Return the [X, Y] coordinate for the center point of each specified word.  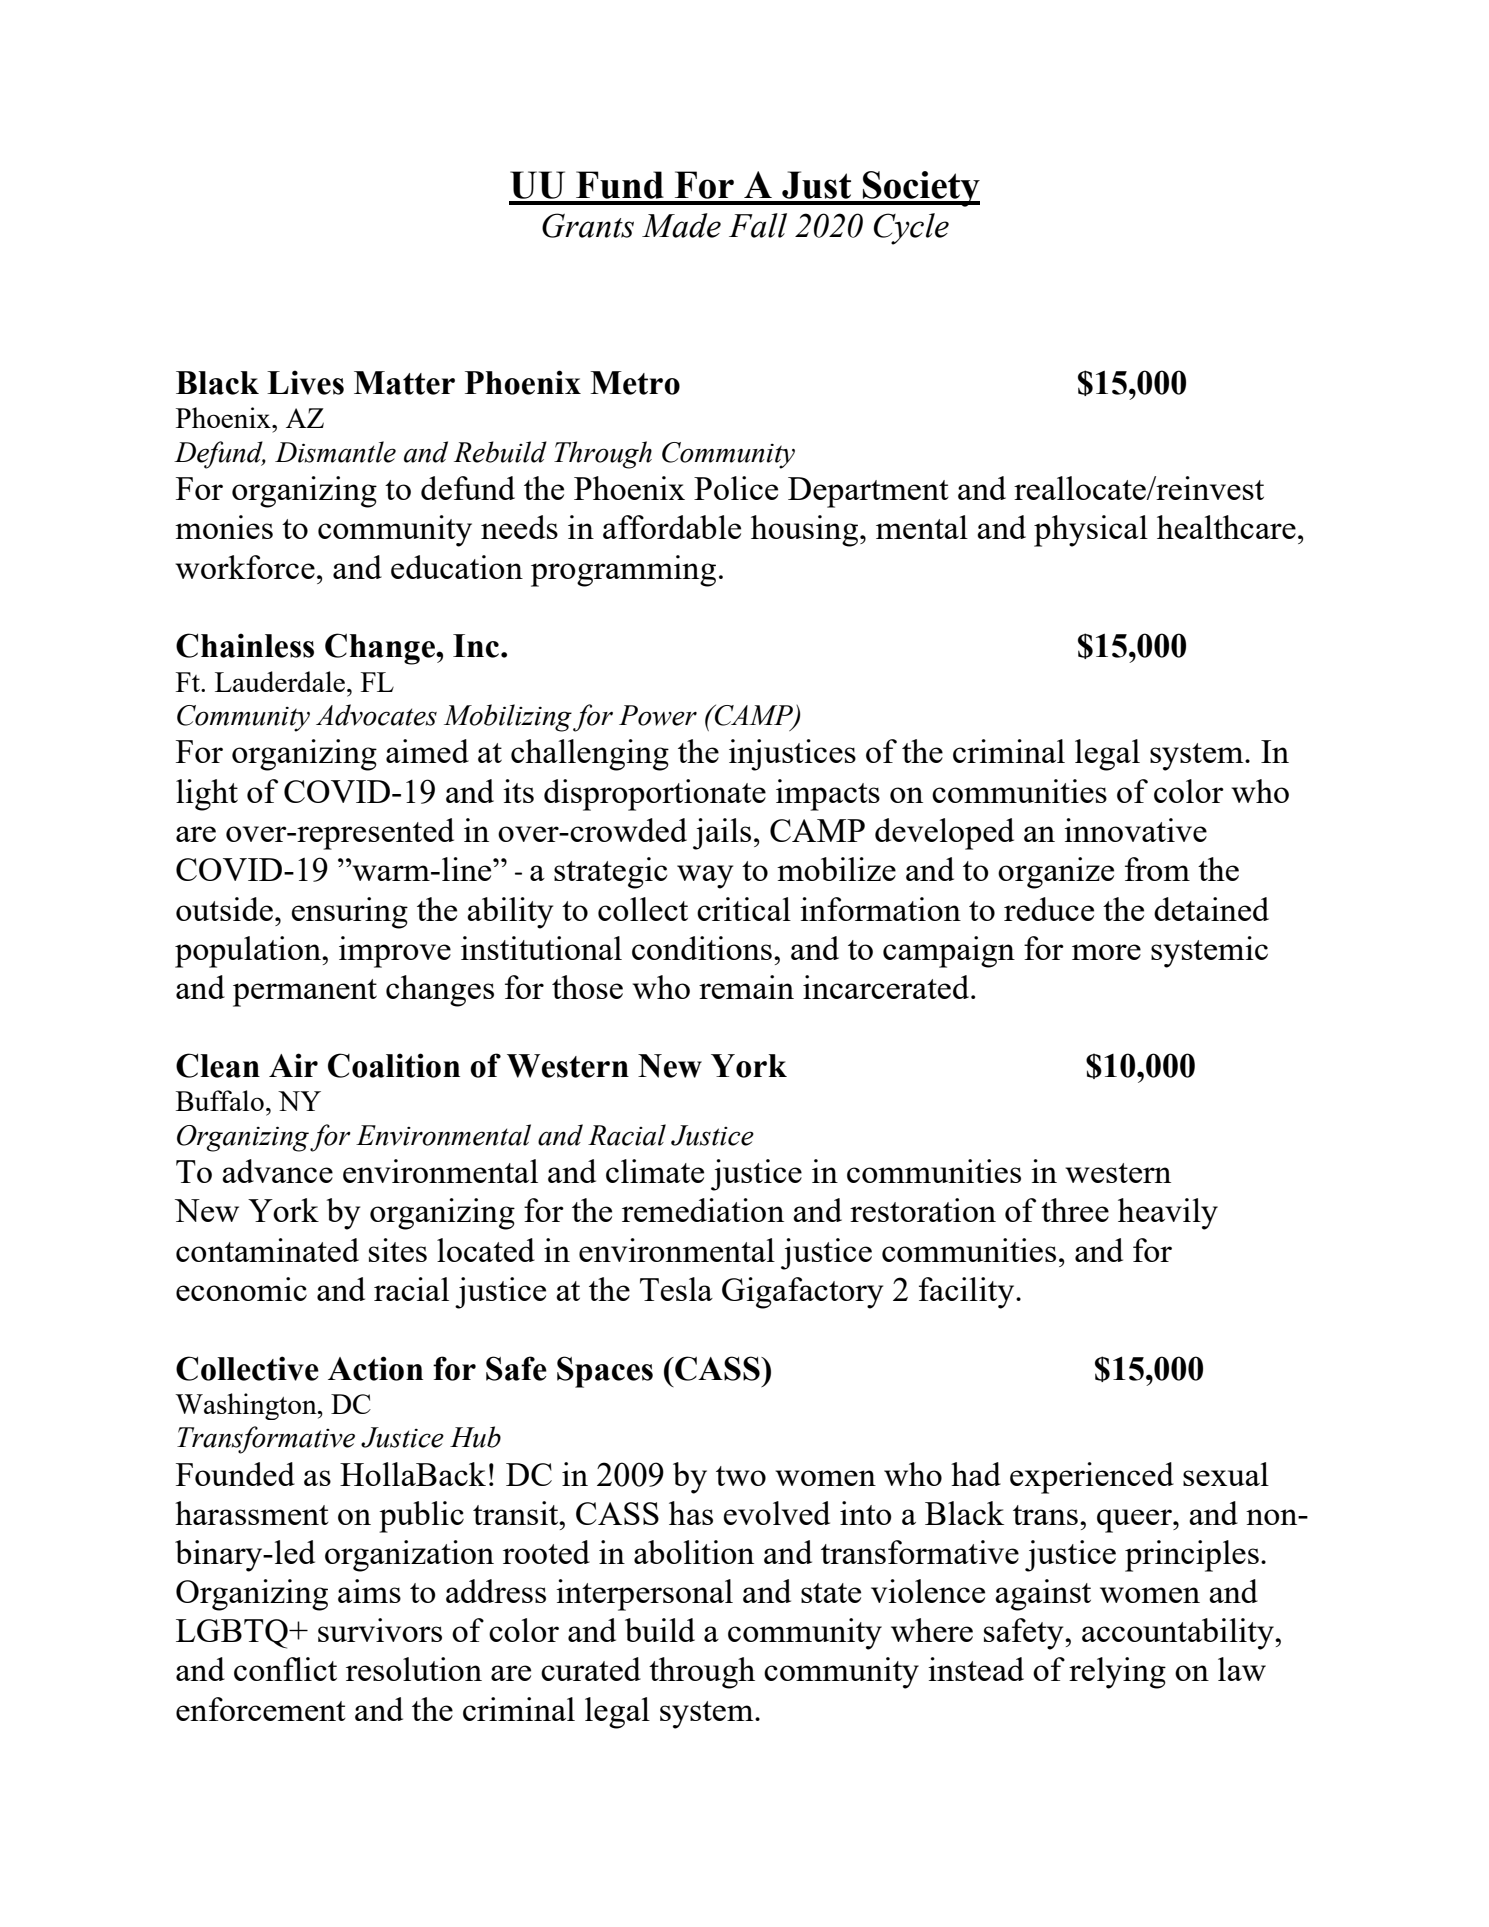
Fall [758, 225]
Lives [305, 382]
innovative [1135, 830]
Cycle [911, 229]
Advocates [376, 715]
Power [658, 715]
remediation [703, 1210]
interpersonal [644, 1595]
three [1075, 1210]
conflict [285, 1669]
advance [277, 1171]
